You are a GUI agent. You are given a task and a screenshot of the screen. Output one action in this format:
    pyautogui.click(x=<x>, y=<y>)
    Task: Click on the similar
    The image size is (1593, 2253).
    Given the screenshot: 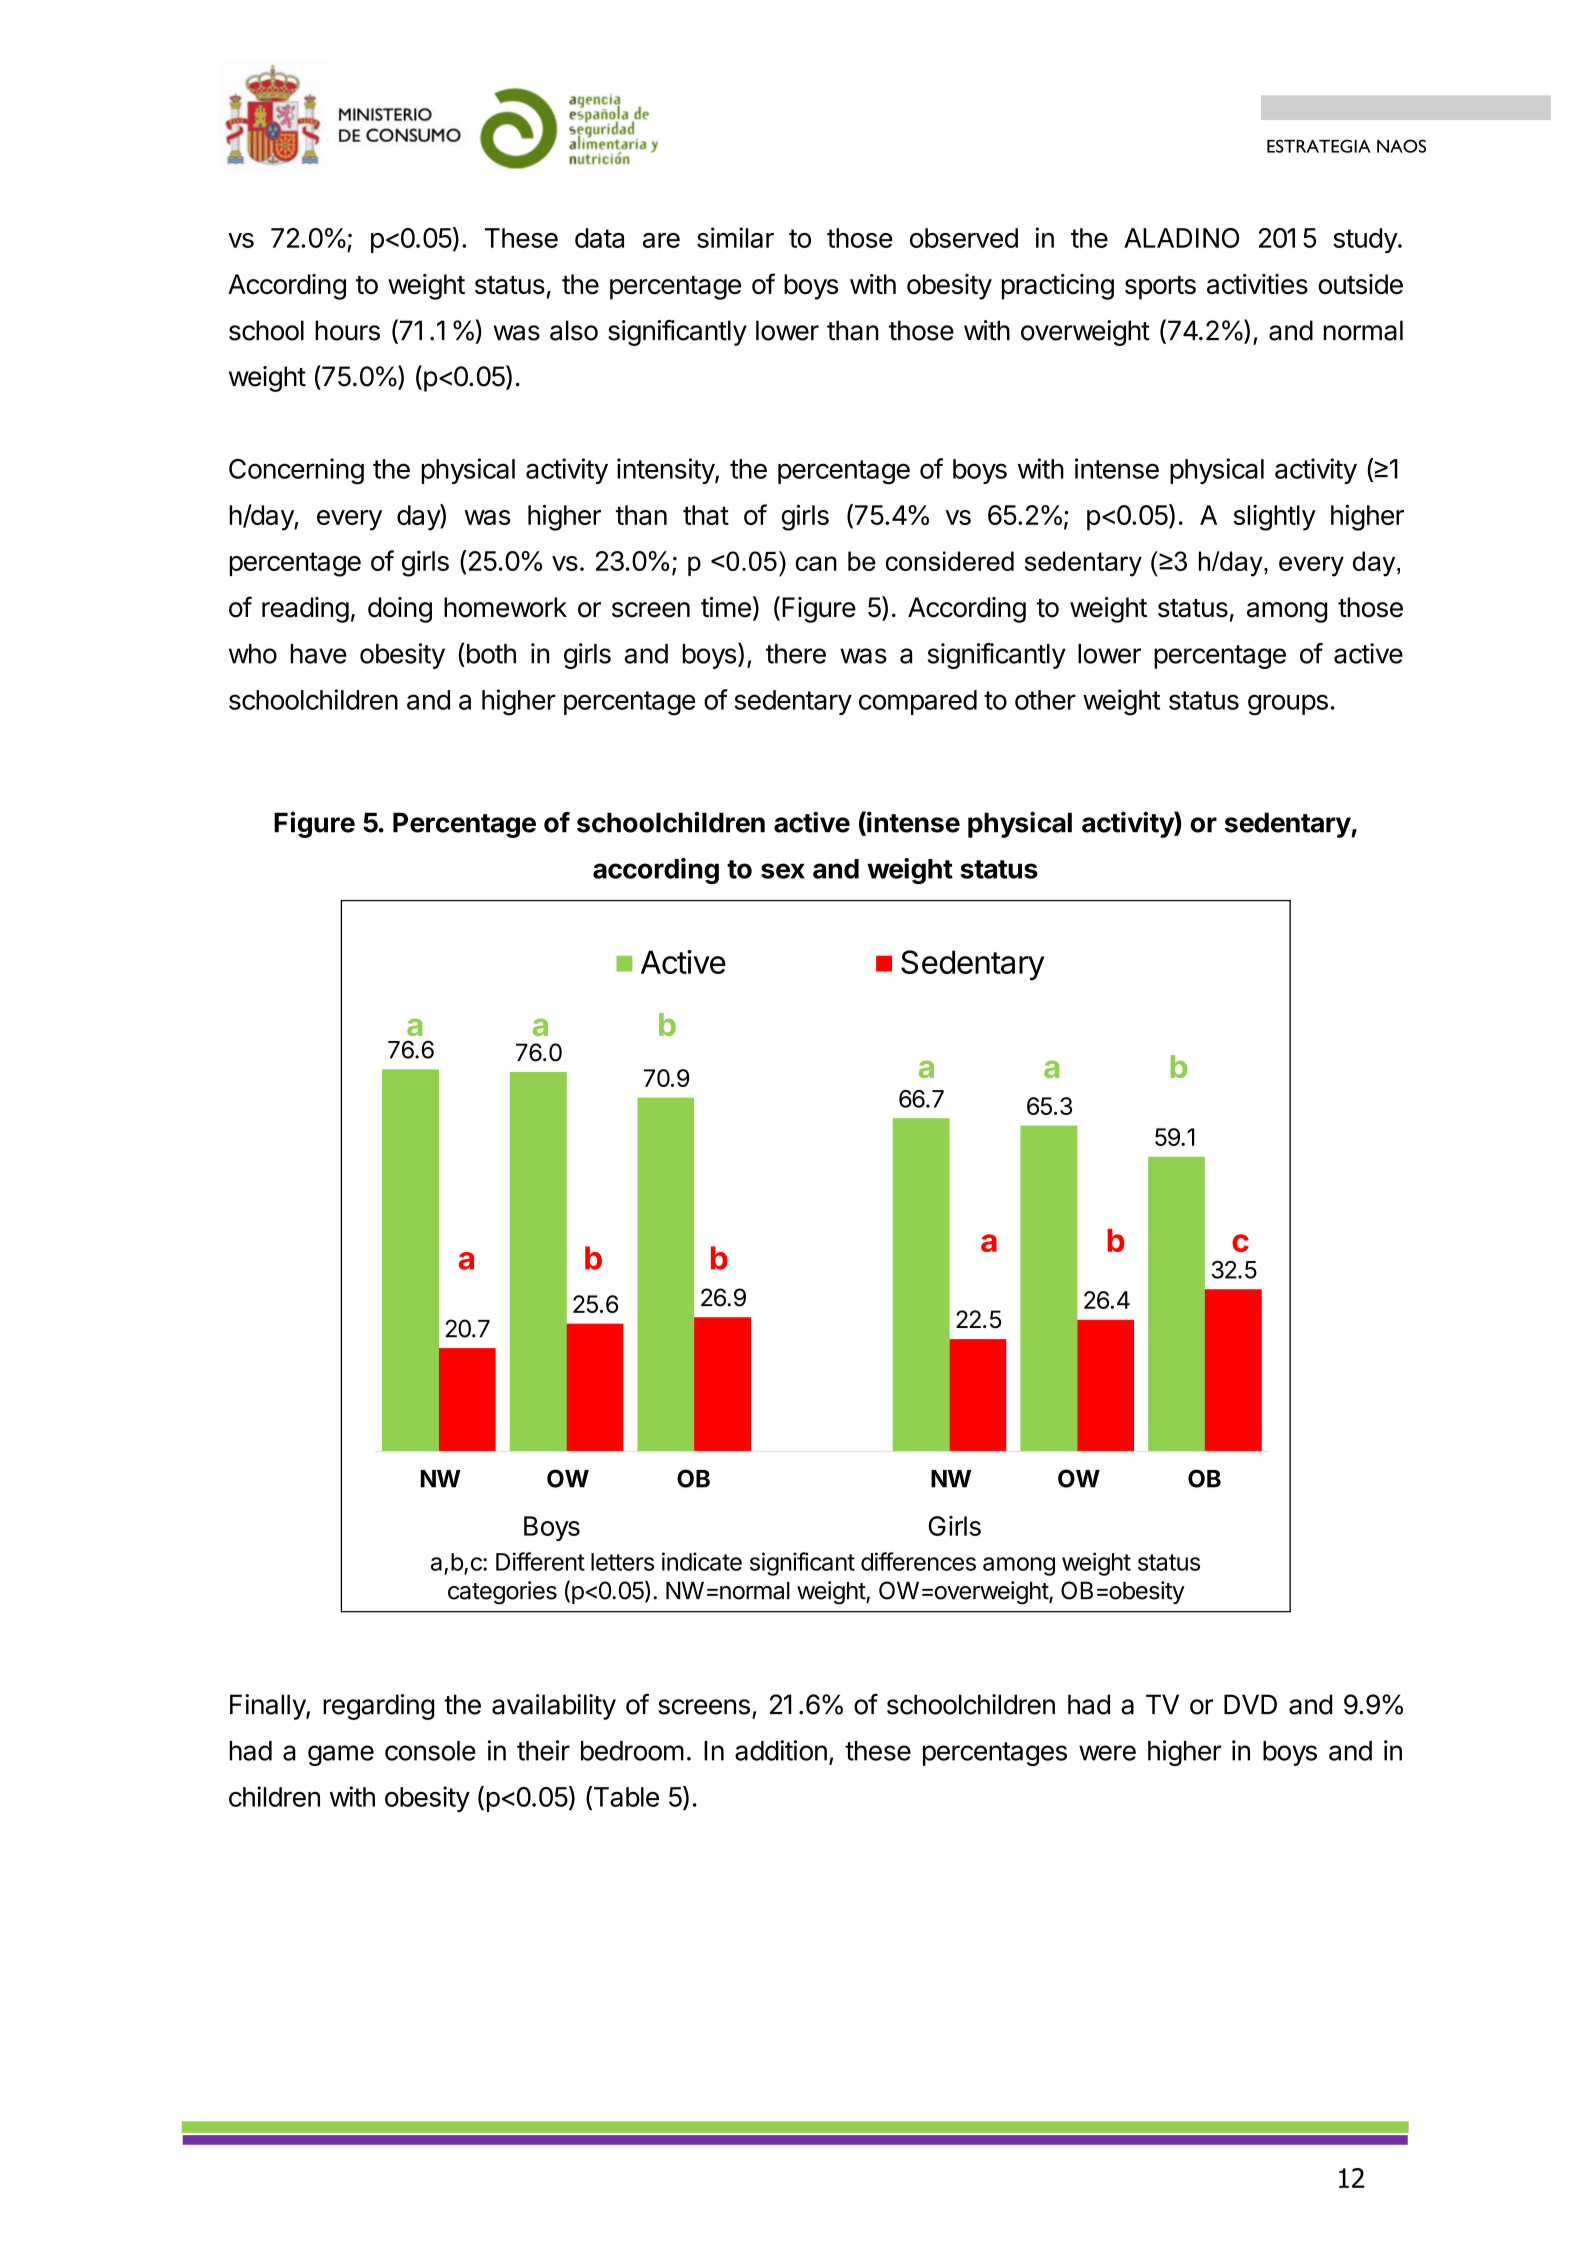 What is the action you would take?
    pyautogui.click(x=735, y=237)
